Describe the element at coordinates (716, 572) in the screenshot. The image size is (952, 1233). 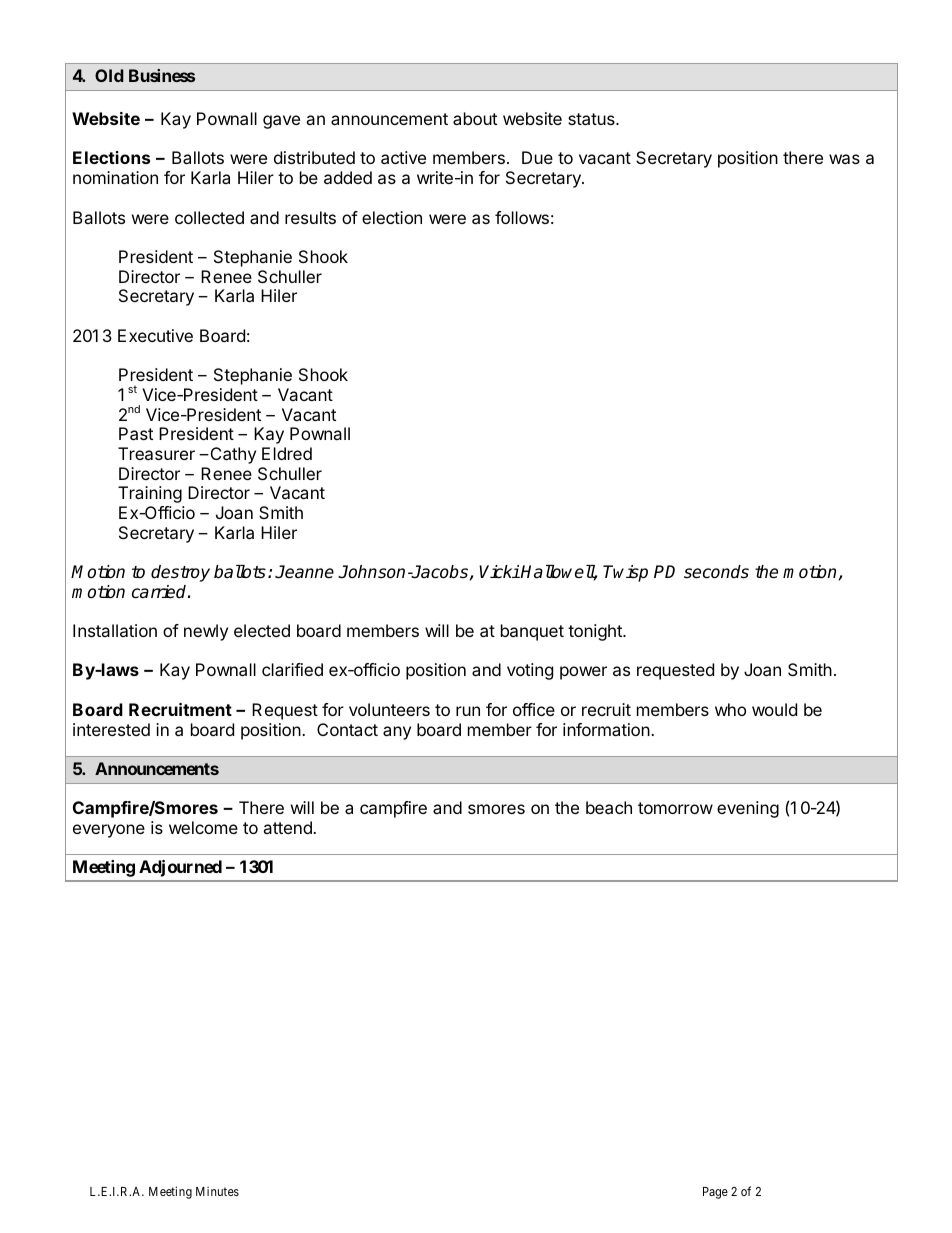
I see `seconds` at that location.
